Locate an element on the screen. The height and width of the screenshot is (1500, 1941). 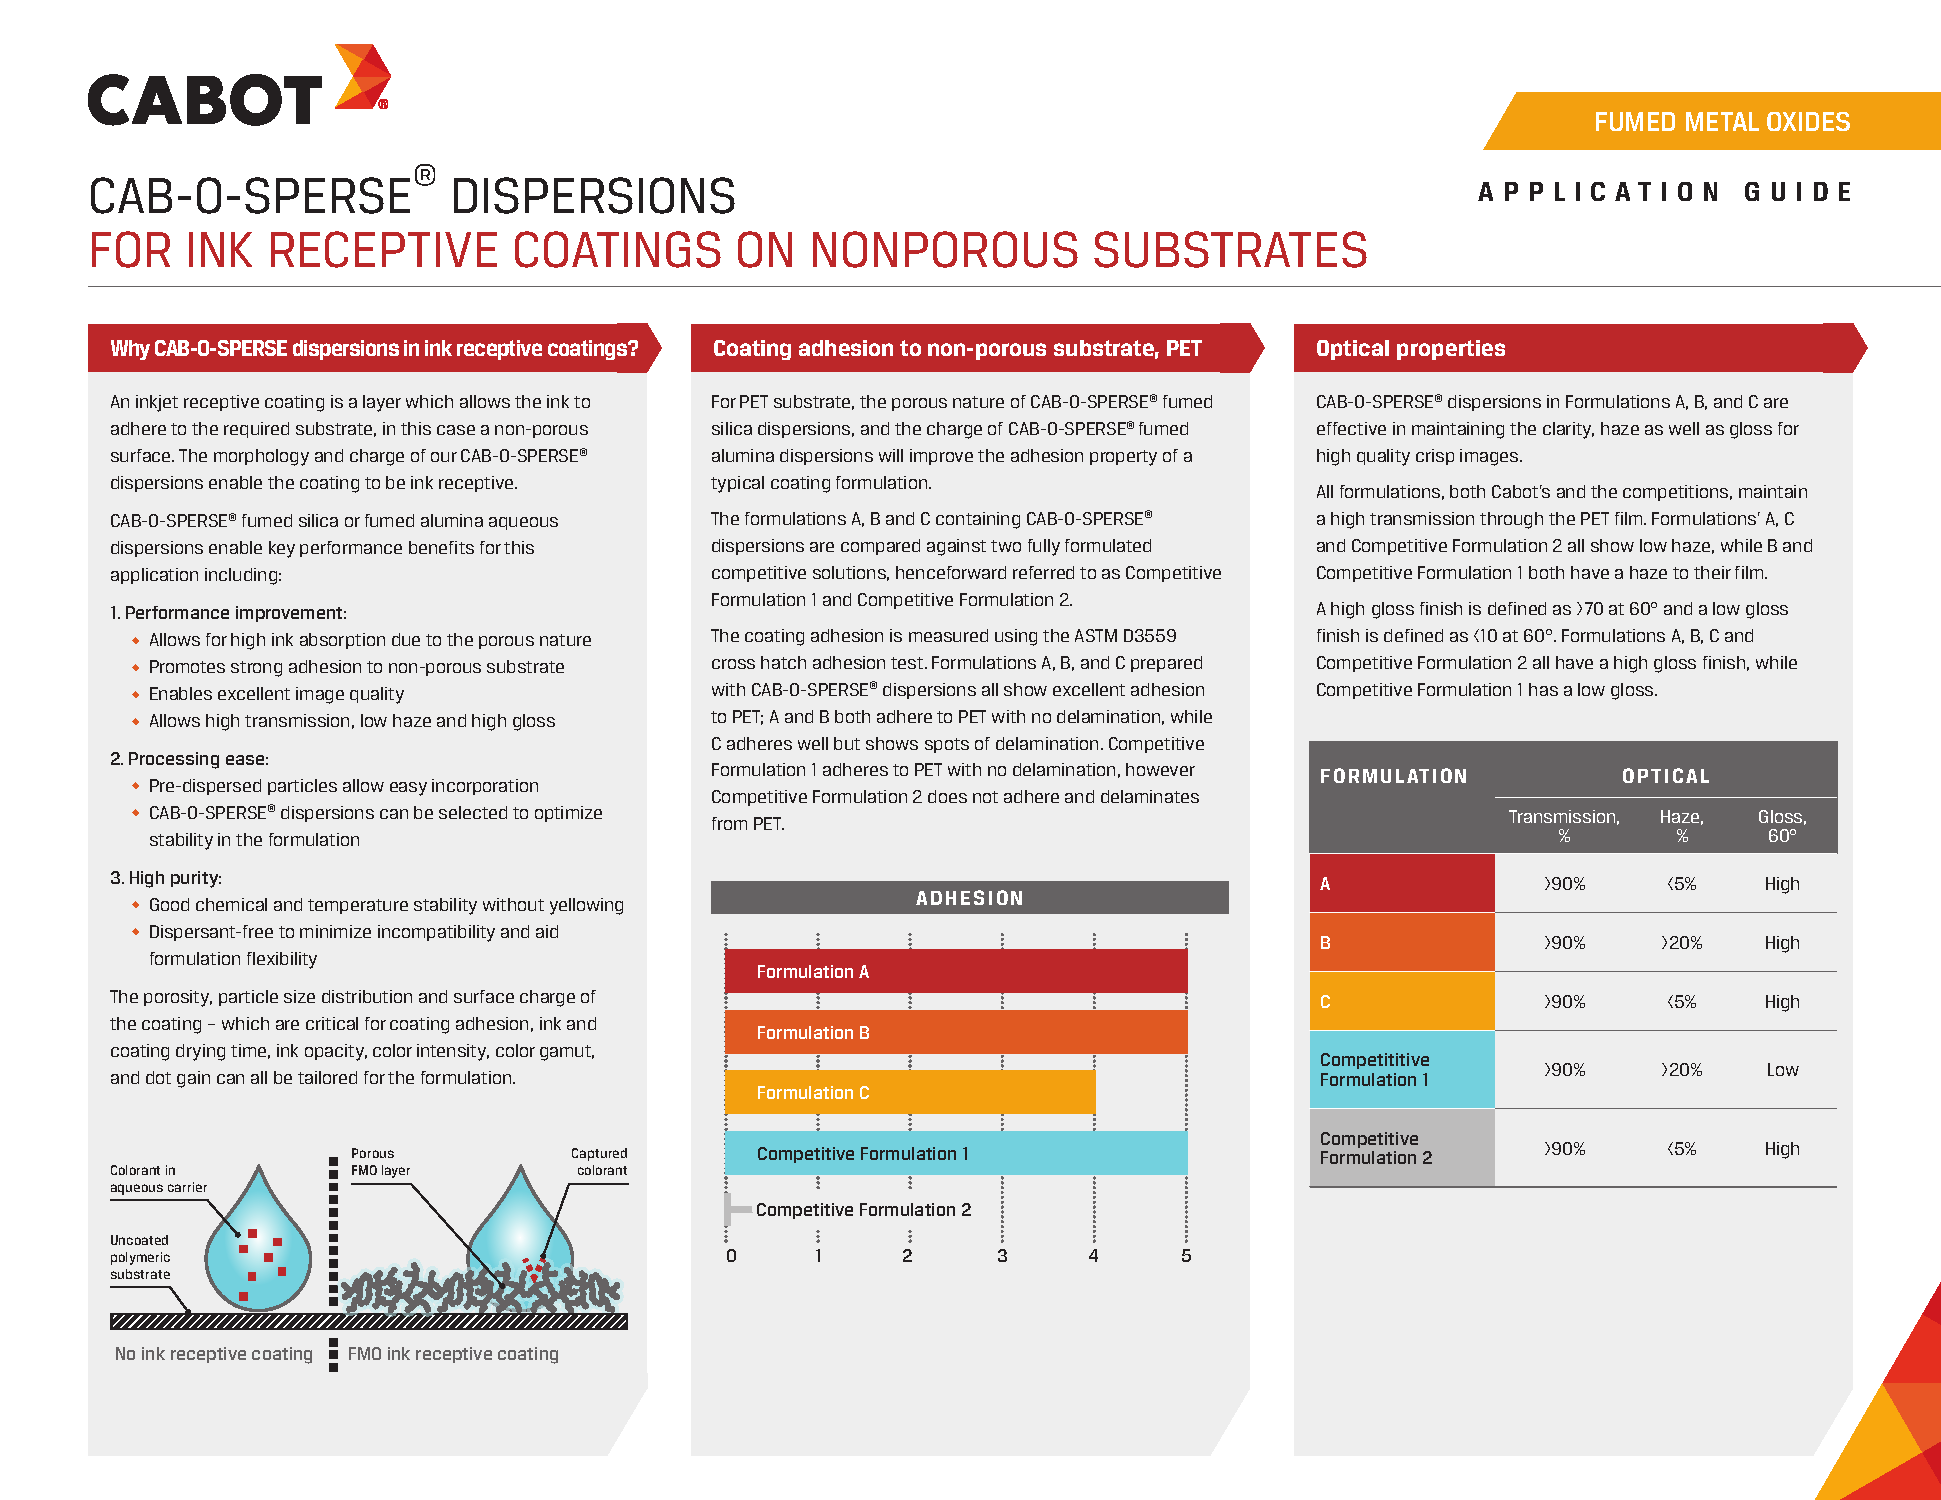
carrier is located at coordinates (187, 1187).
